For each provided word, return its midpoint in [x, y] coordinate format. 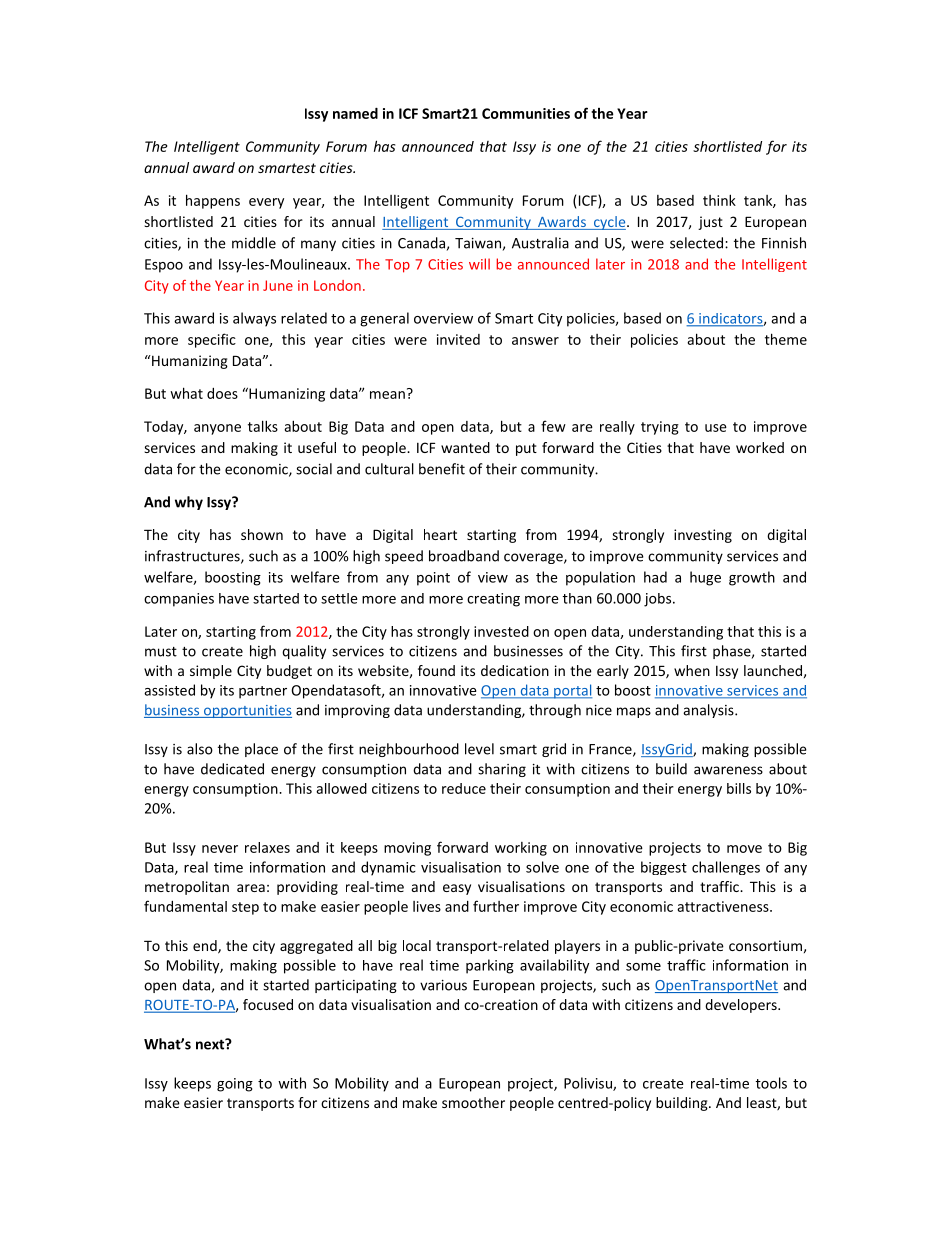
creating [493, 600]
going [235, 1085]
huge [705, 578]
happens [213, 201]
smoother [473, 1102]
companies [179, 600]
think [719, 200]
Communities [526, 113]
